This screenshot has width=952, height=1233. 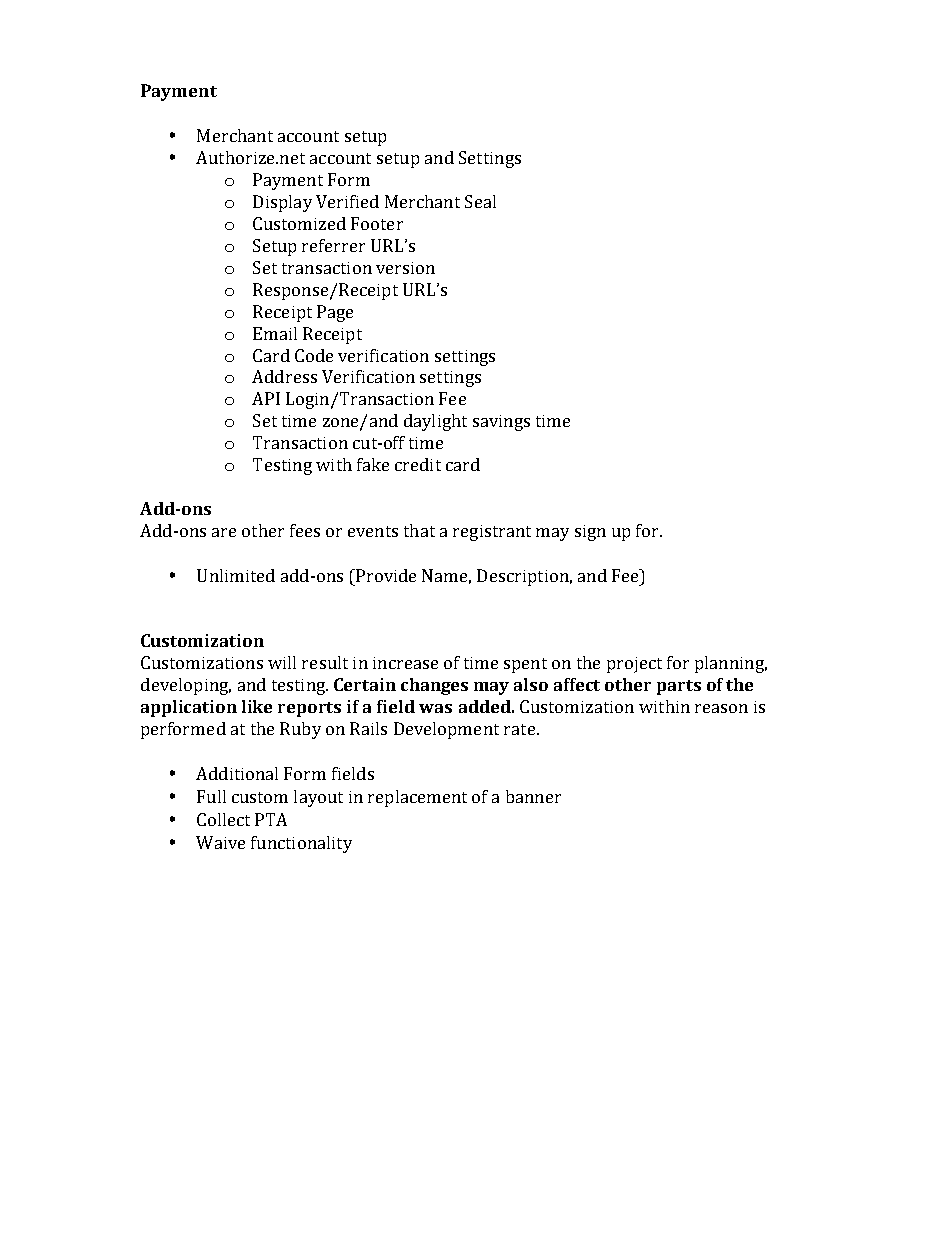 What do you see at coordinates (282, 203) in the screenshot?
I see `Display` at bounding box center [282, 203].
